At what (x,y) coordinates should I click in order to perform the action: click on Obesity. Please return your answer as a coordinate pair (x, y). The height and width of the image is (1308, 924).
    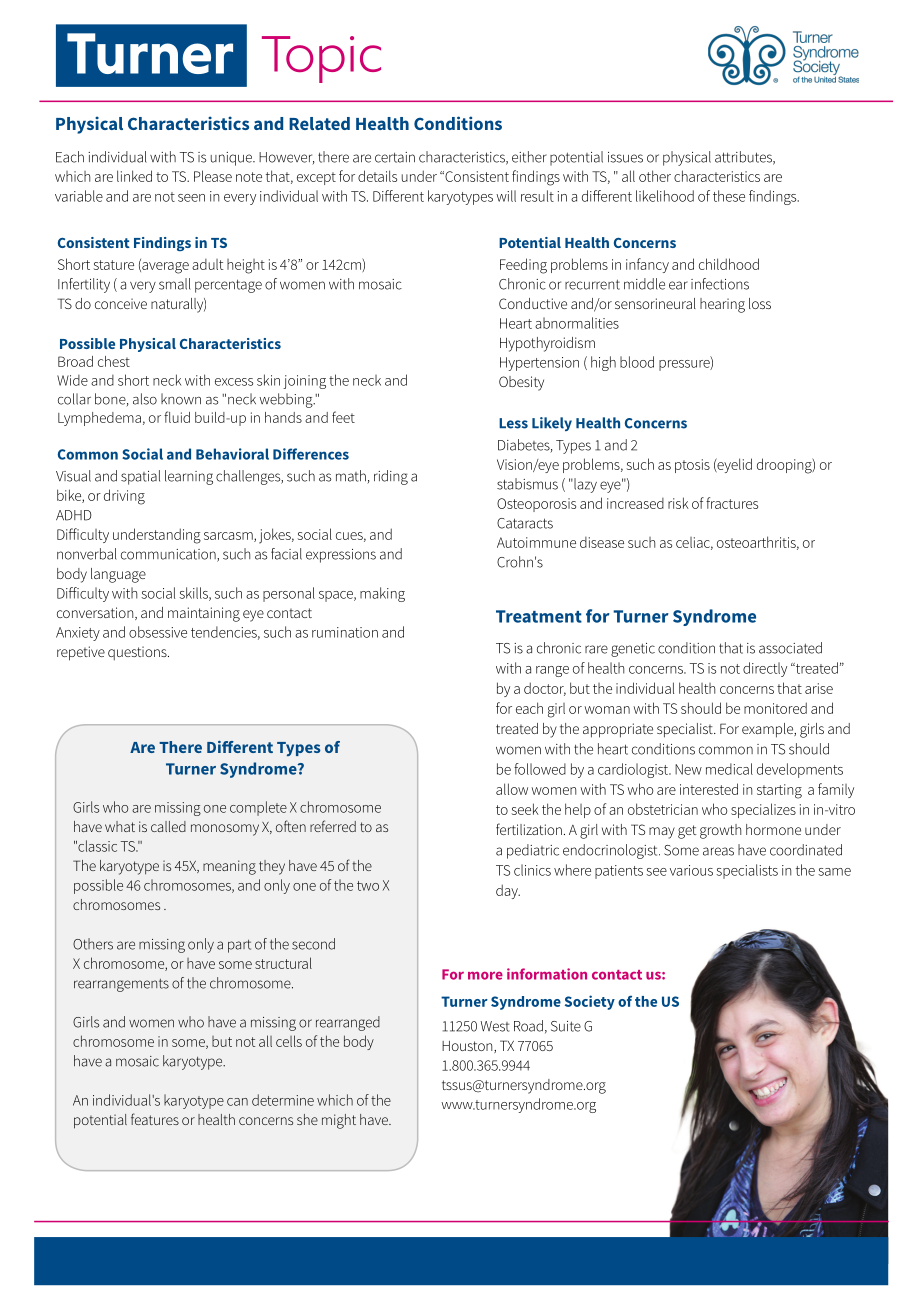
    Looking at the image, I should click on (521, 383).
